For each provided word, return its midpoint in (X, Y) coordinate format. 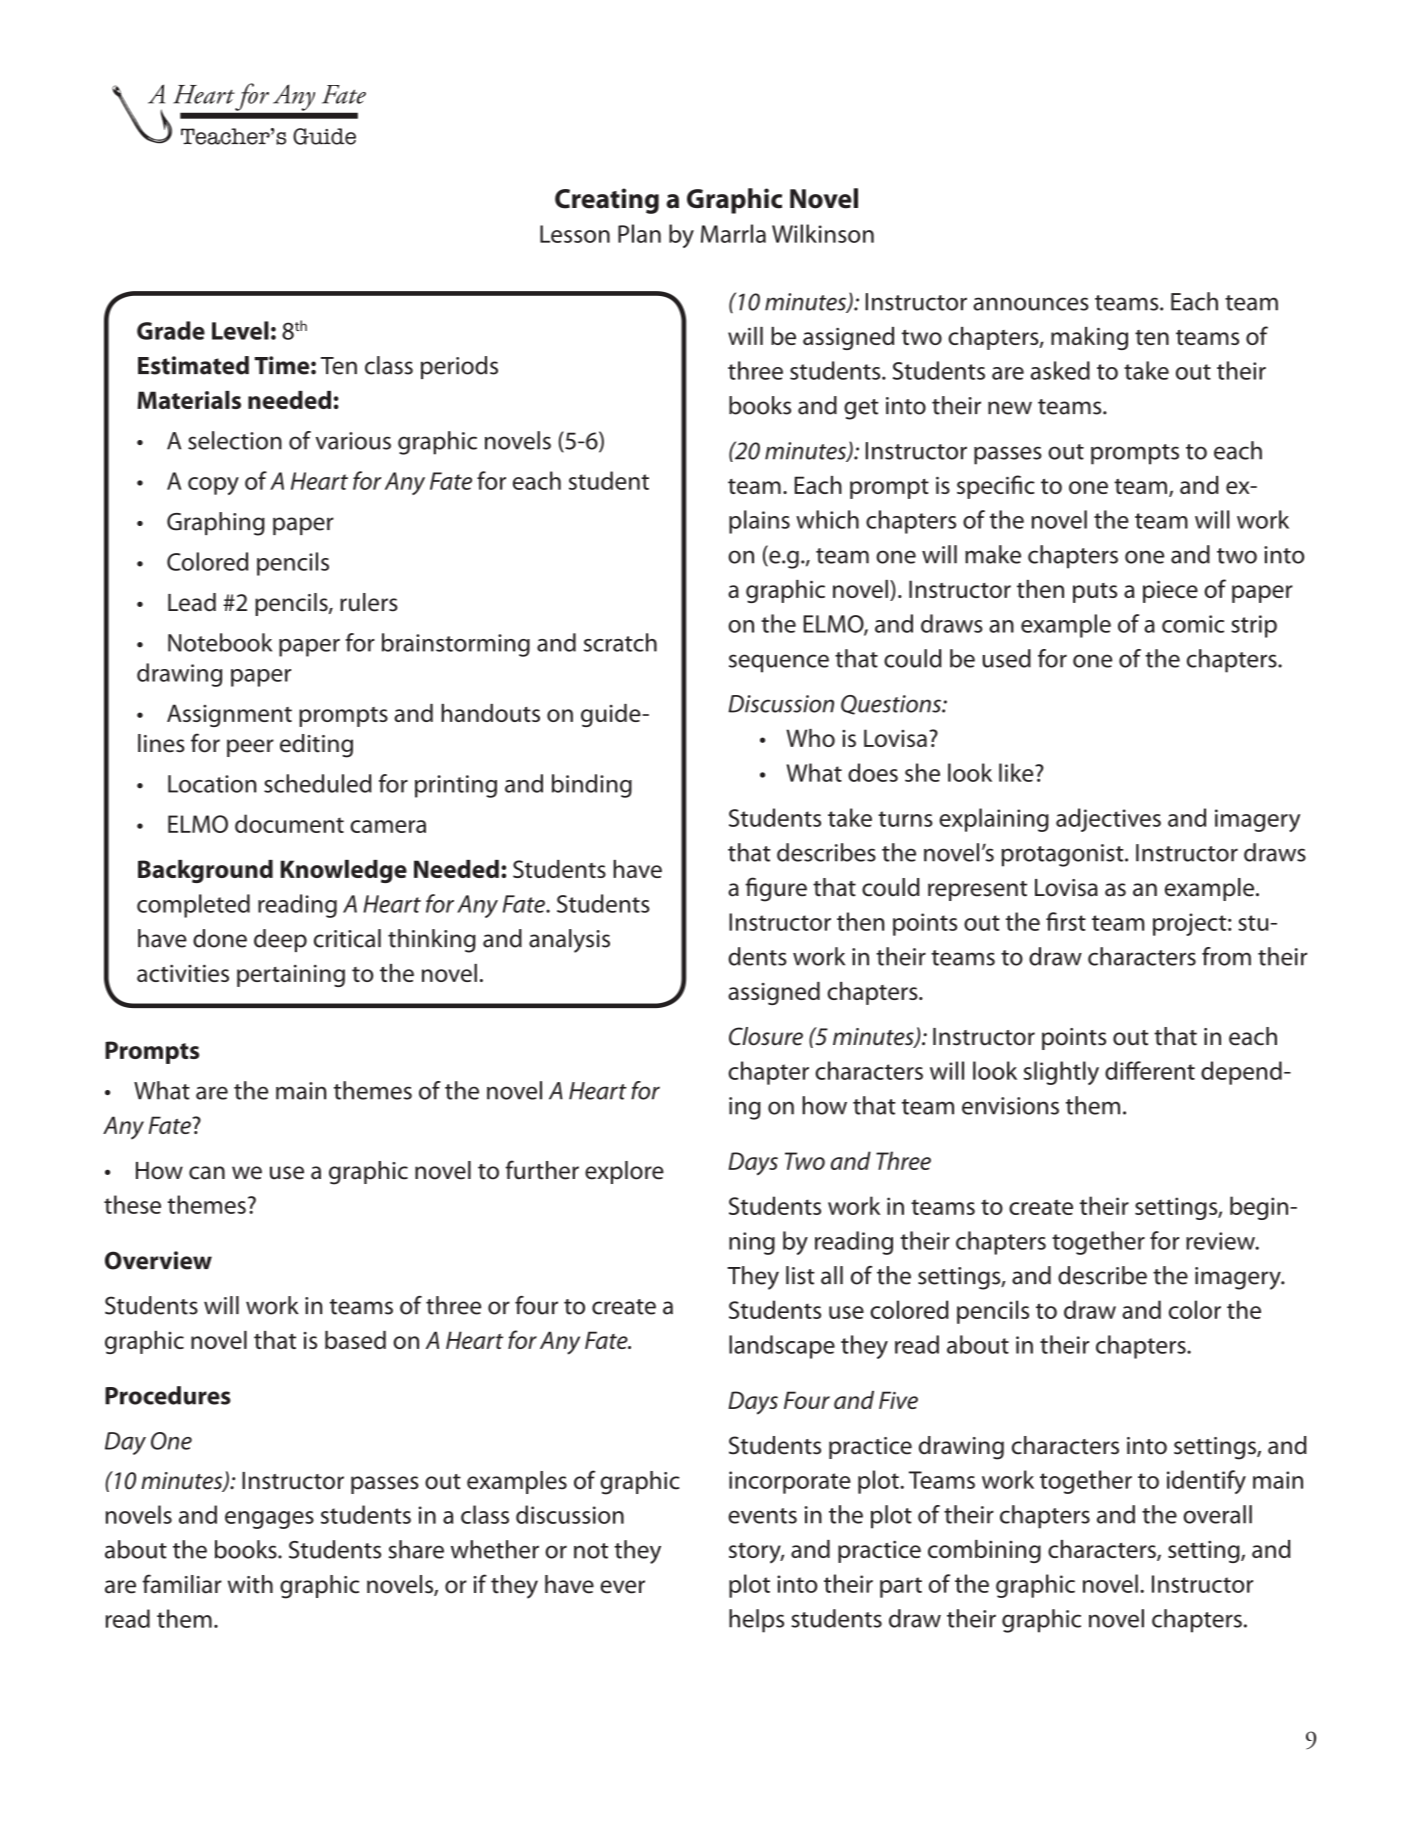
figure (776, 889)
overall (1217, 1514)
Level (240, 330)
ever (622, 1587)
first (1066, 921)
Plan (639, 233)
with (250, 1584)
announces (1031, 304)
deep (280, 940)
